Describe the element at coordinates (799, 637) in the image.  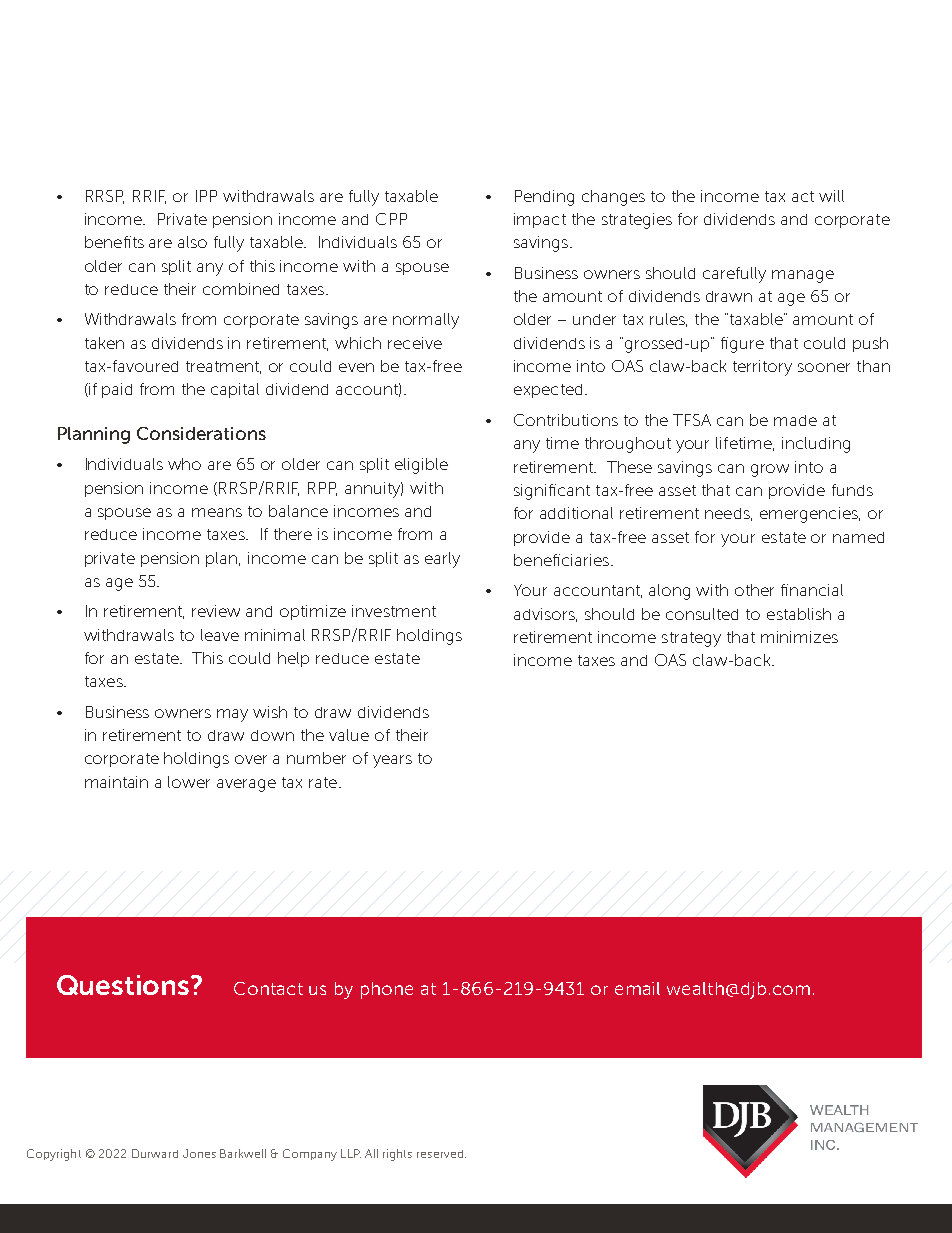
I see `minimizes` at that location.
